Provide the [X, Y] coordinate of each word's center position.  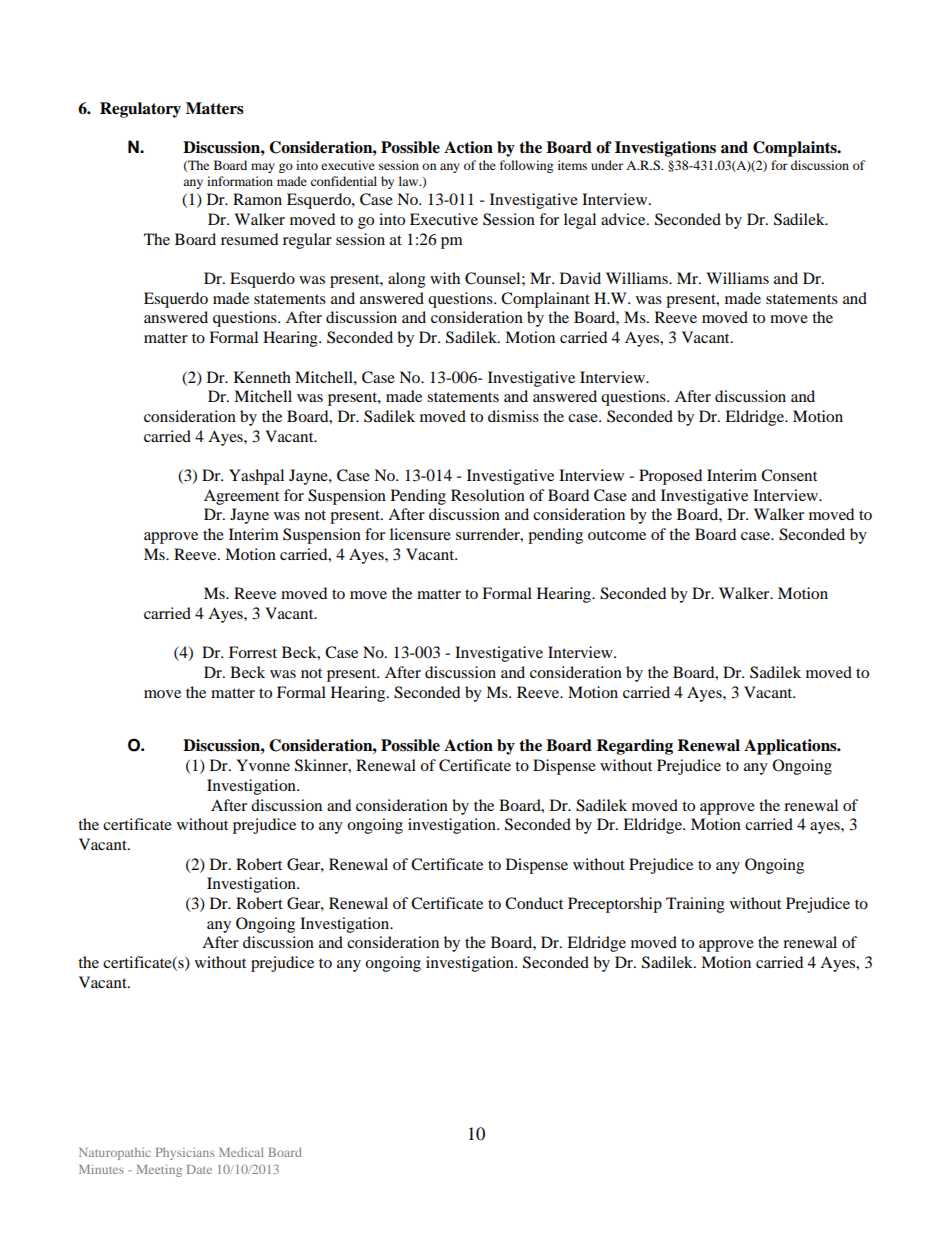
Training [695, 905]
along [407, 280]
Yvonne [263, 765]
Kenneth [262, 377]
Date [199, 1169]
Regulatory [140, 110]
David [580, 278]
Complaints [796, 149]
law [410, 181]
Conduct [534, 903]
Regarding [634, 747]
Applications [791, 747]
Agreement [241, 497]
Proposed [670, 477]
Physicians [185, 1153]
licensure [420, 534]
